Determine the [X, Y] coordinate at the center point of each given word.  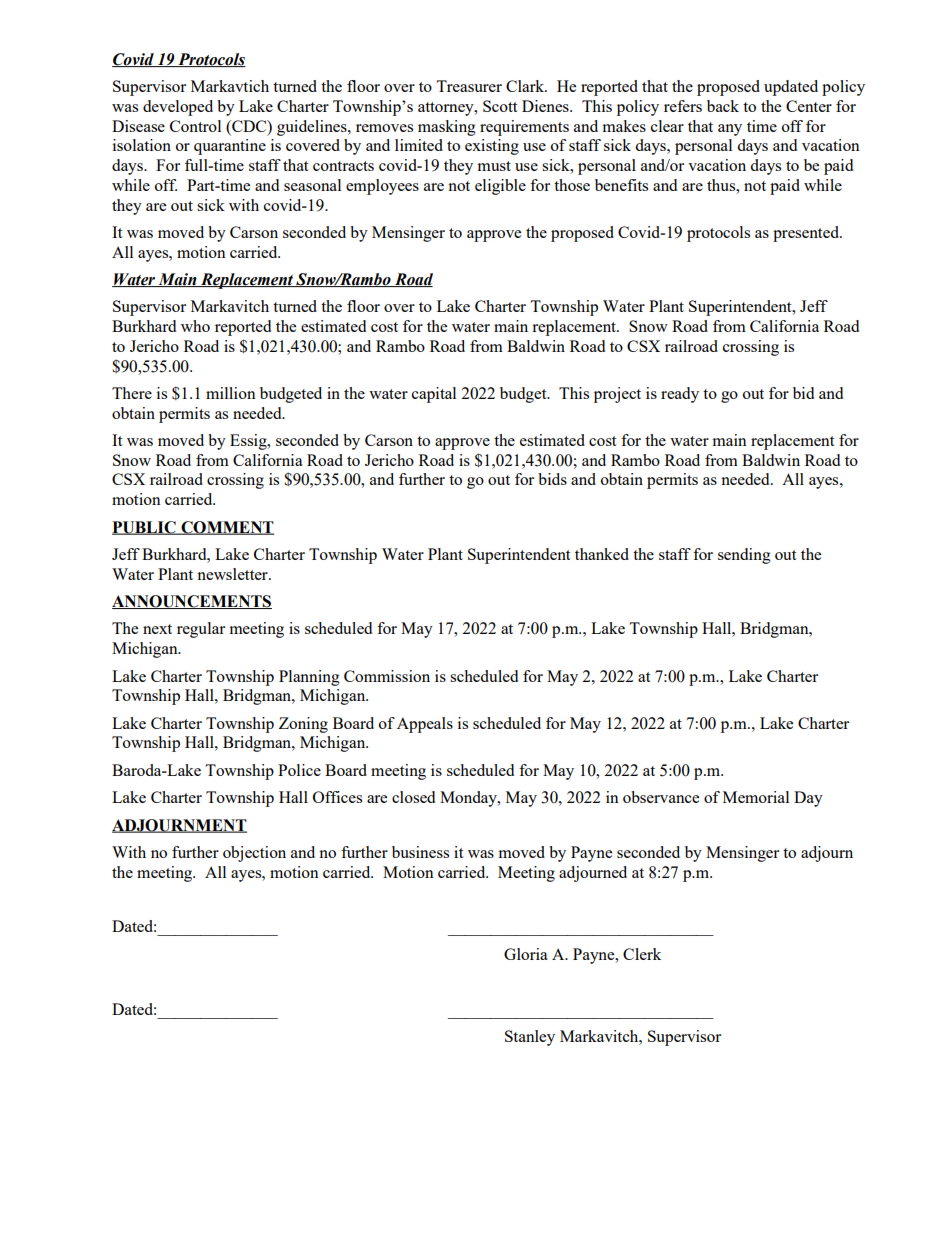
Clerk [642, 954]
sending [744, 556]
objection [254, 854]
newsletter [233, 574]
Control [195, 126]
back [723, 106]
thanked [602, 554]
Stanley [530, 1038]
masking [447, 128]
